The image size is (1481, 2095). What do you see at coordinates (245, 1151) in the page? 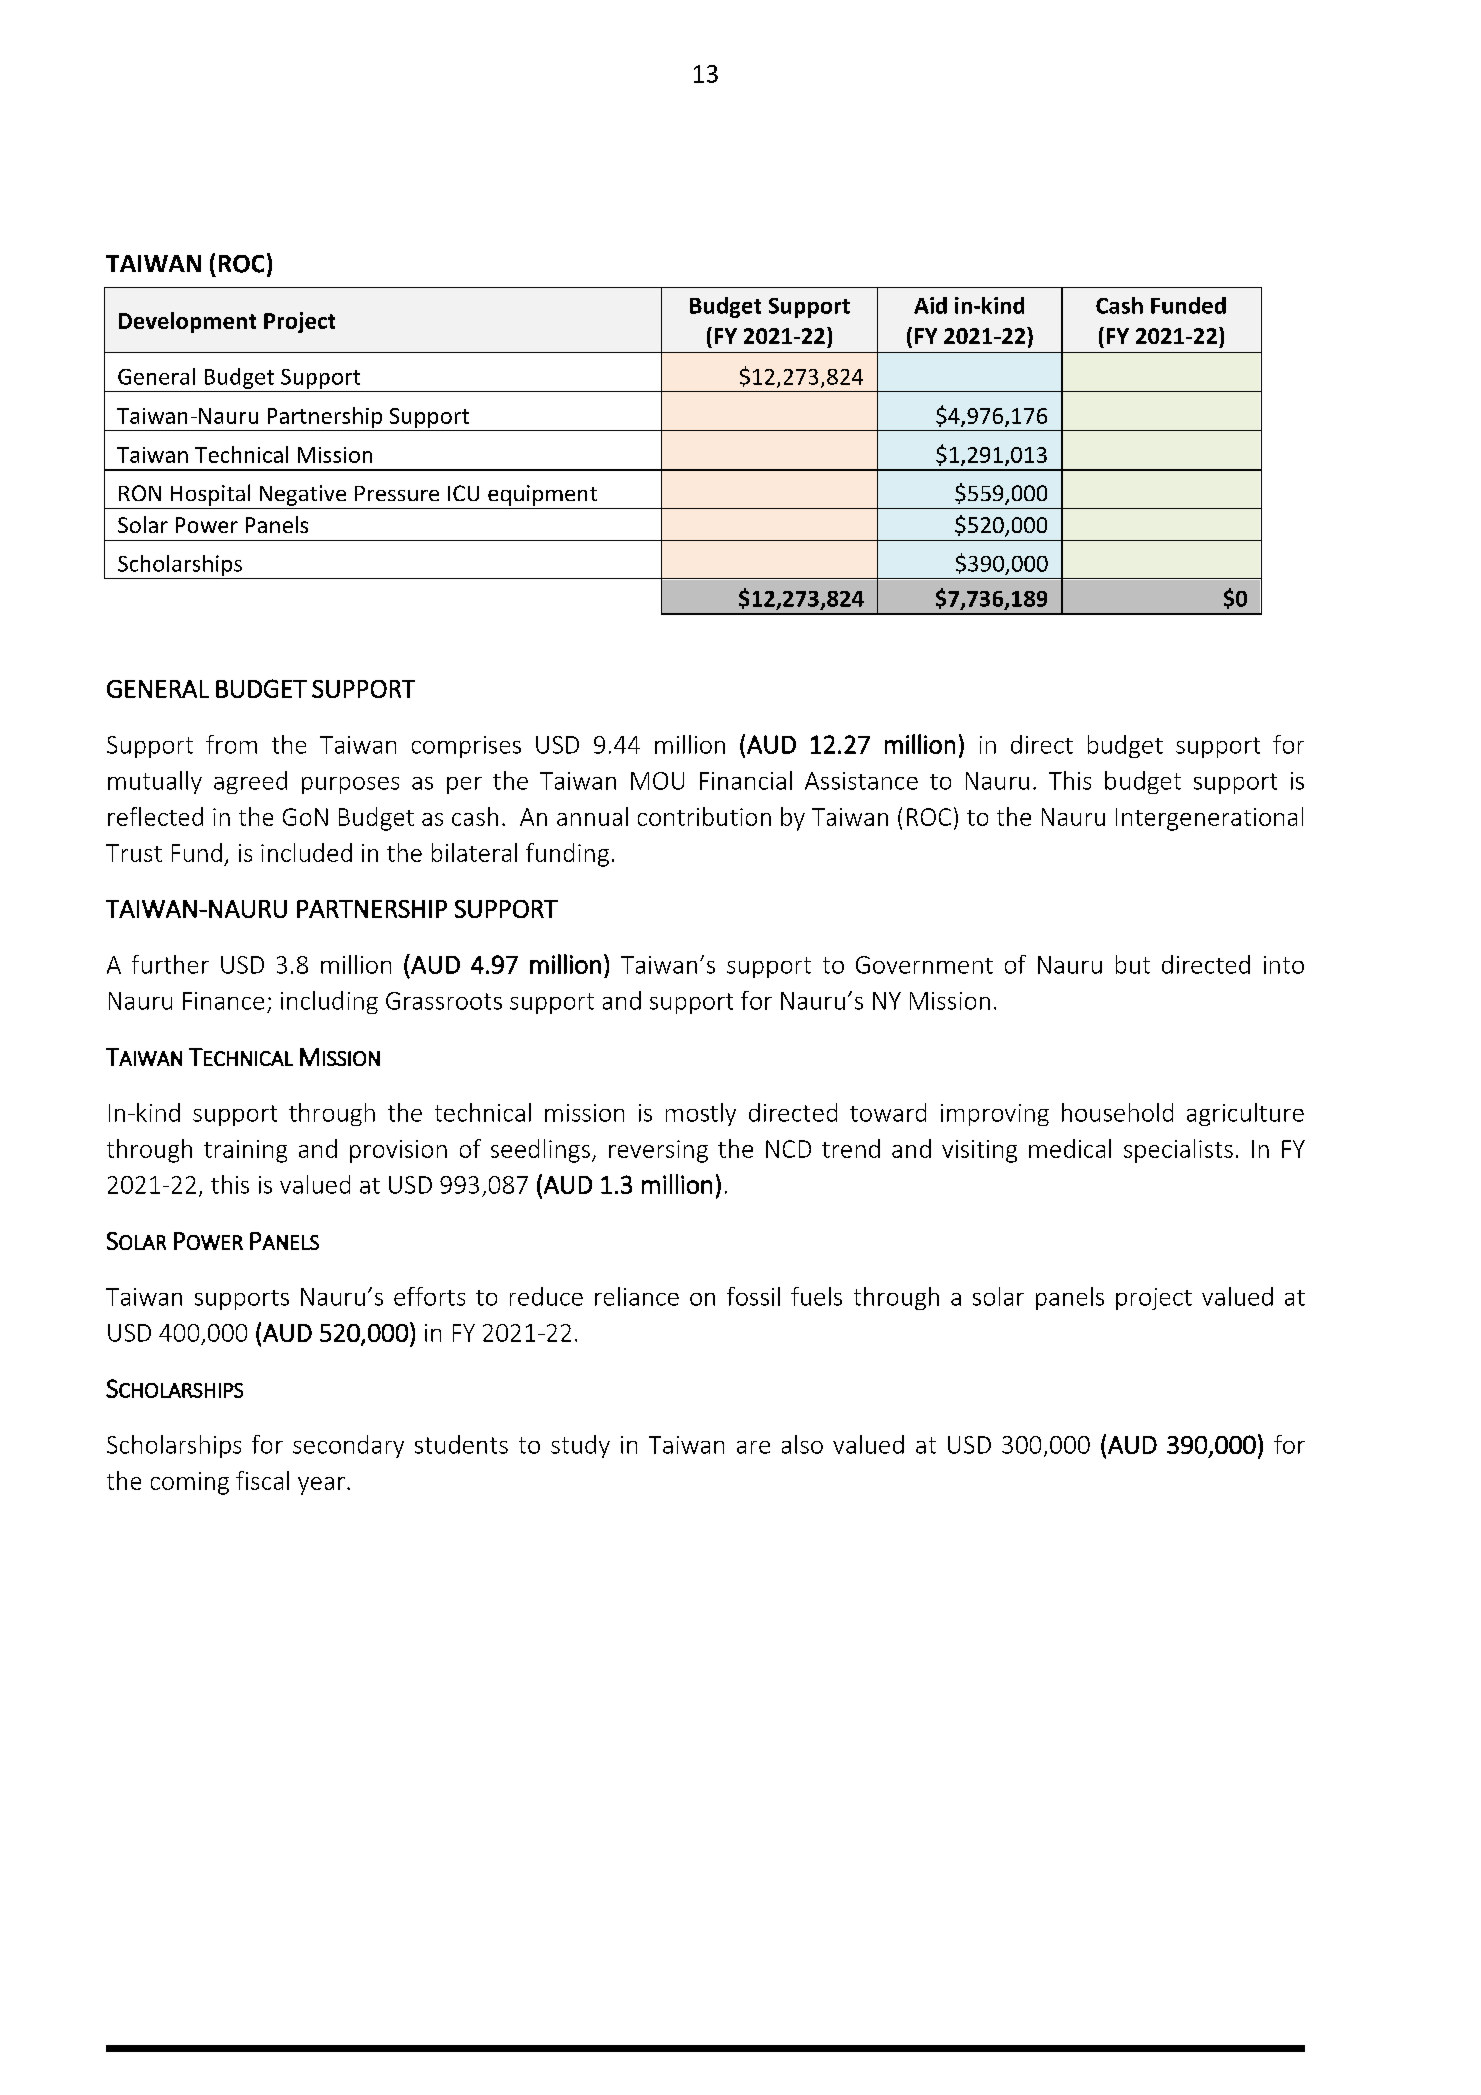
I see `training` at bounding box center [245, 1151].
